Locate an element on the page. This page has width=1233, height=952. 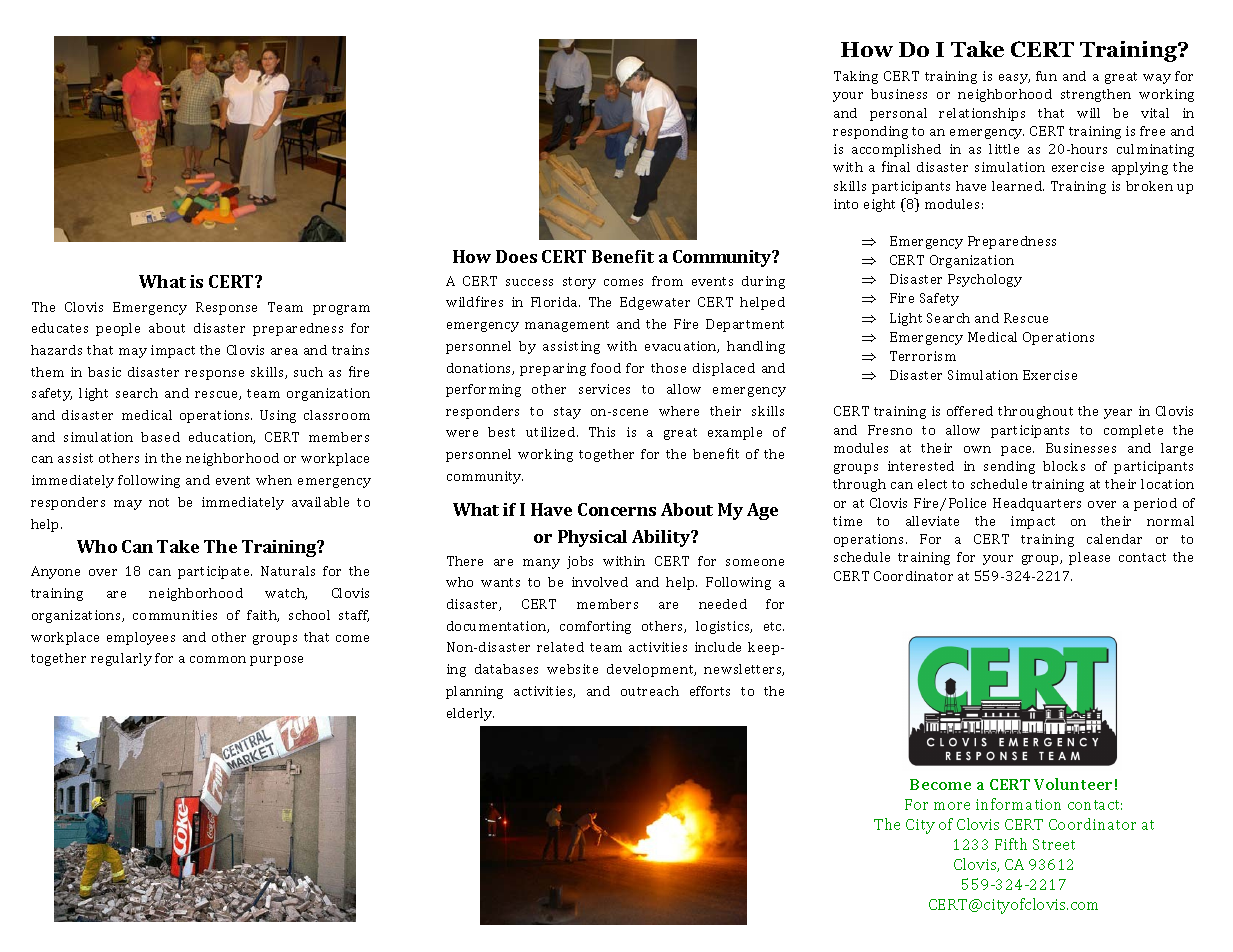
elderly is located at coordinates (470, 714).
